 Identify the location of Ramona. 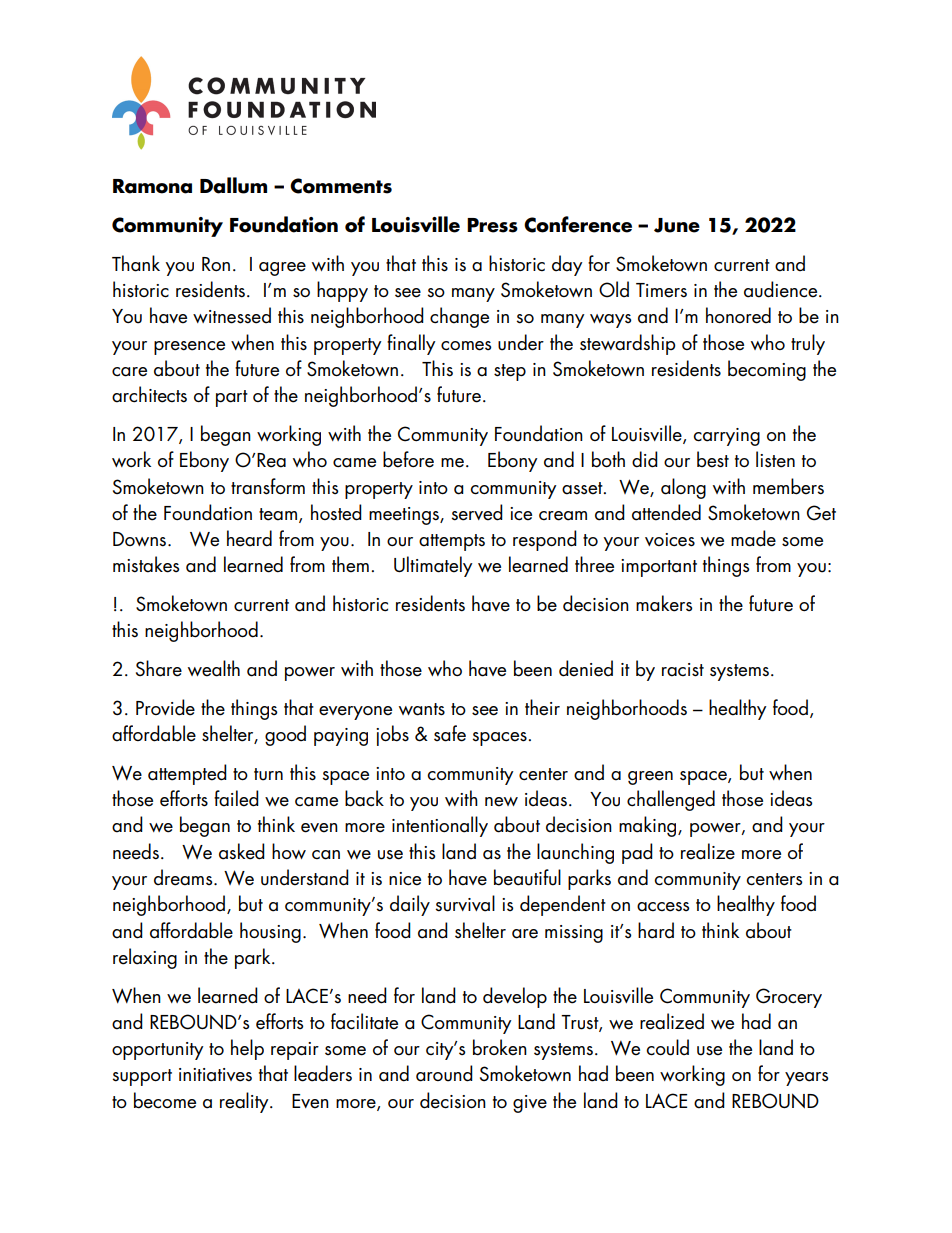
(152, 186).
